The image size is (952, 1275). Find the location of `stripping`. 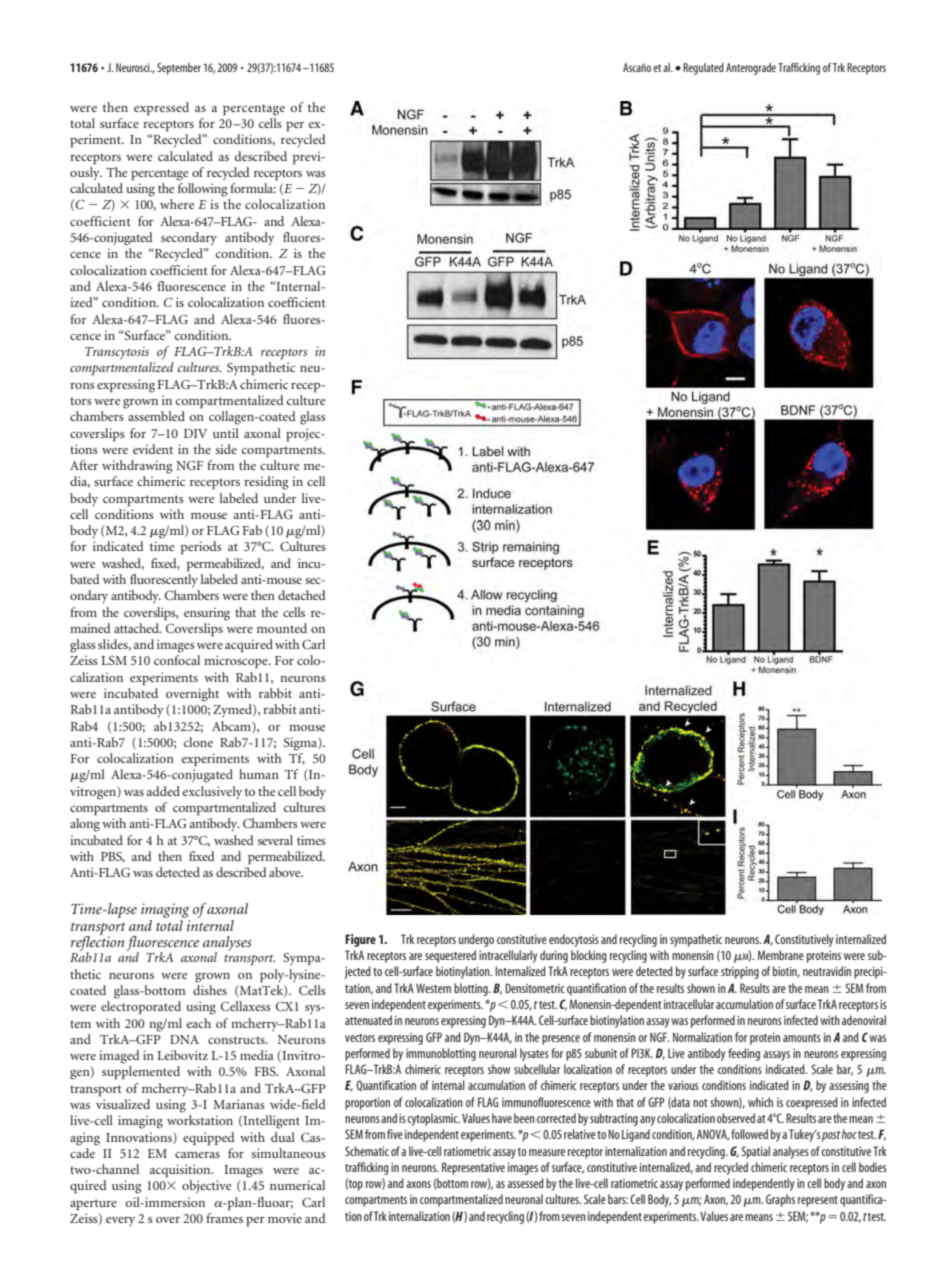

stripping is located at coordinates (740, 973).
